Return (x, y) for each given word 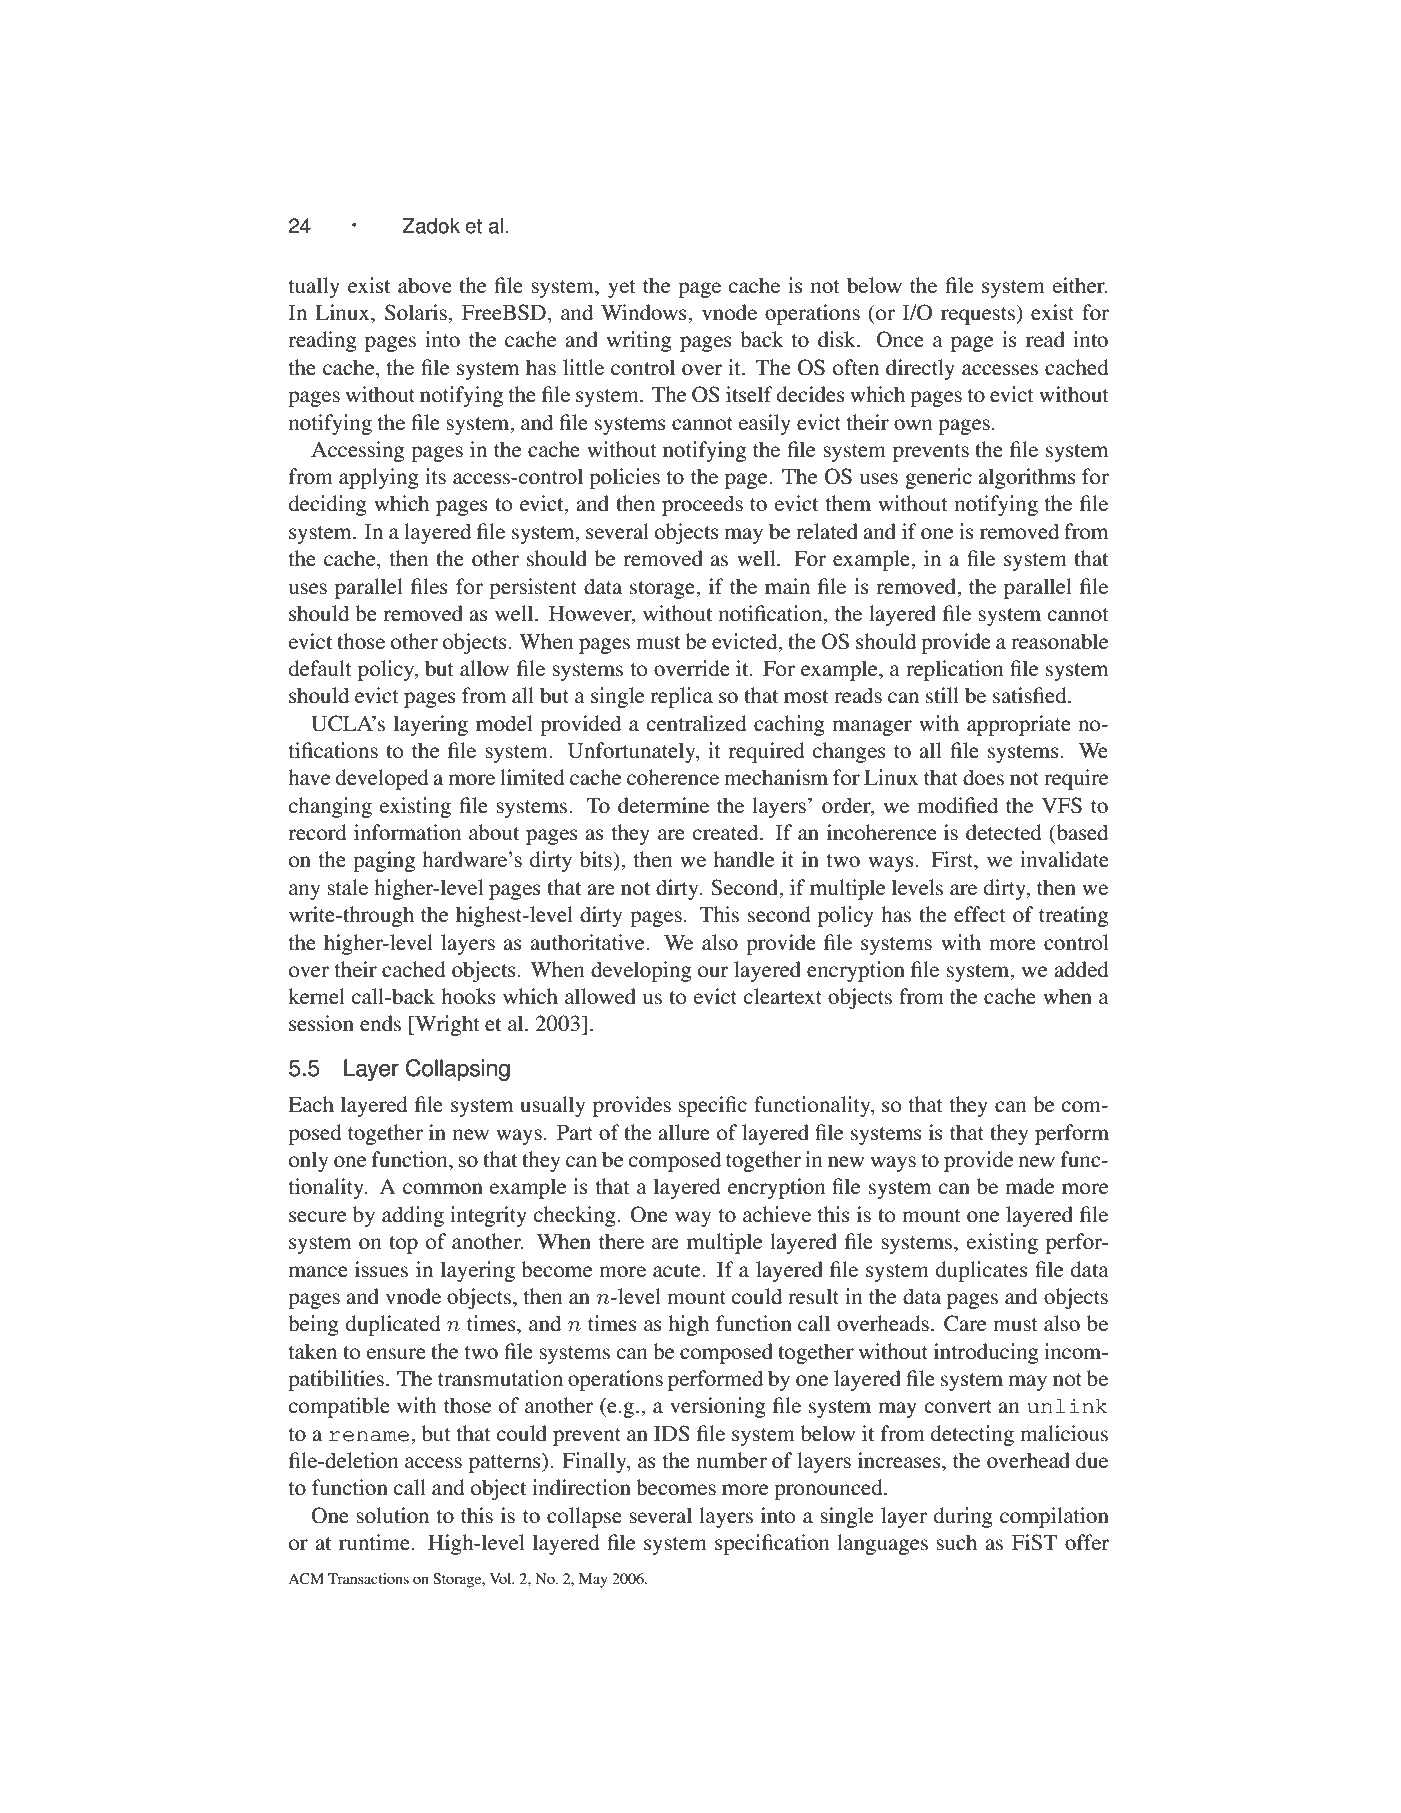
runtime (375, 1542)
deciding (328, 505)
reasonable (1059, 641)
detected (1004, 832)
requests (979, 315)
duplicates (982, 1271)
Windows (645, 312)
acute (678, 1271)
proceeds (702, 505)
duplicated (393, 1325)
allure (684, 1132)
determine (663, 805)
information (407, 832)
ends (380, 1023)
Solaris (417, 312)
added (1081, 969)
